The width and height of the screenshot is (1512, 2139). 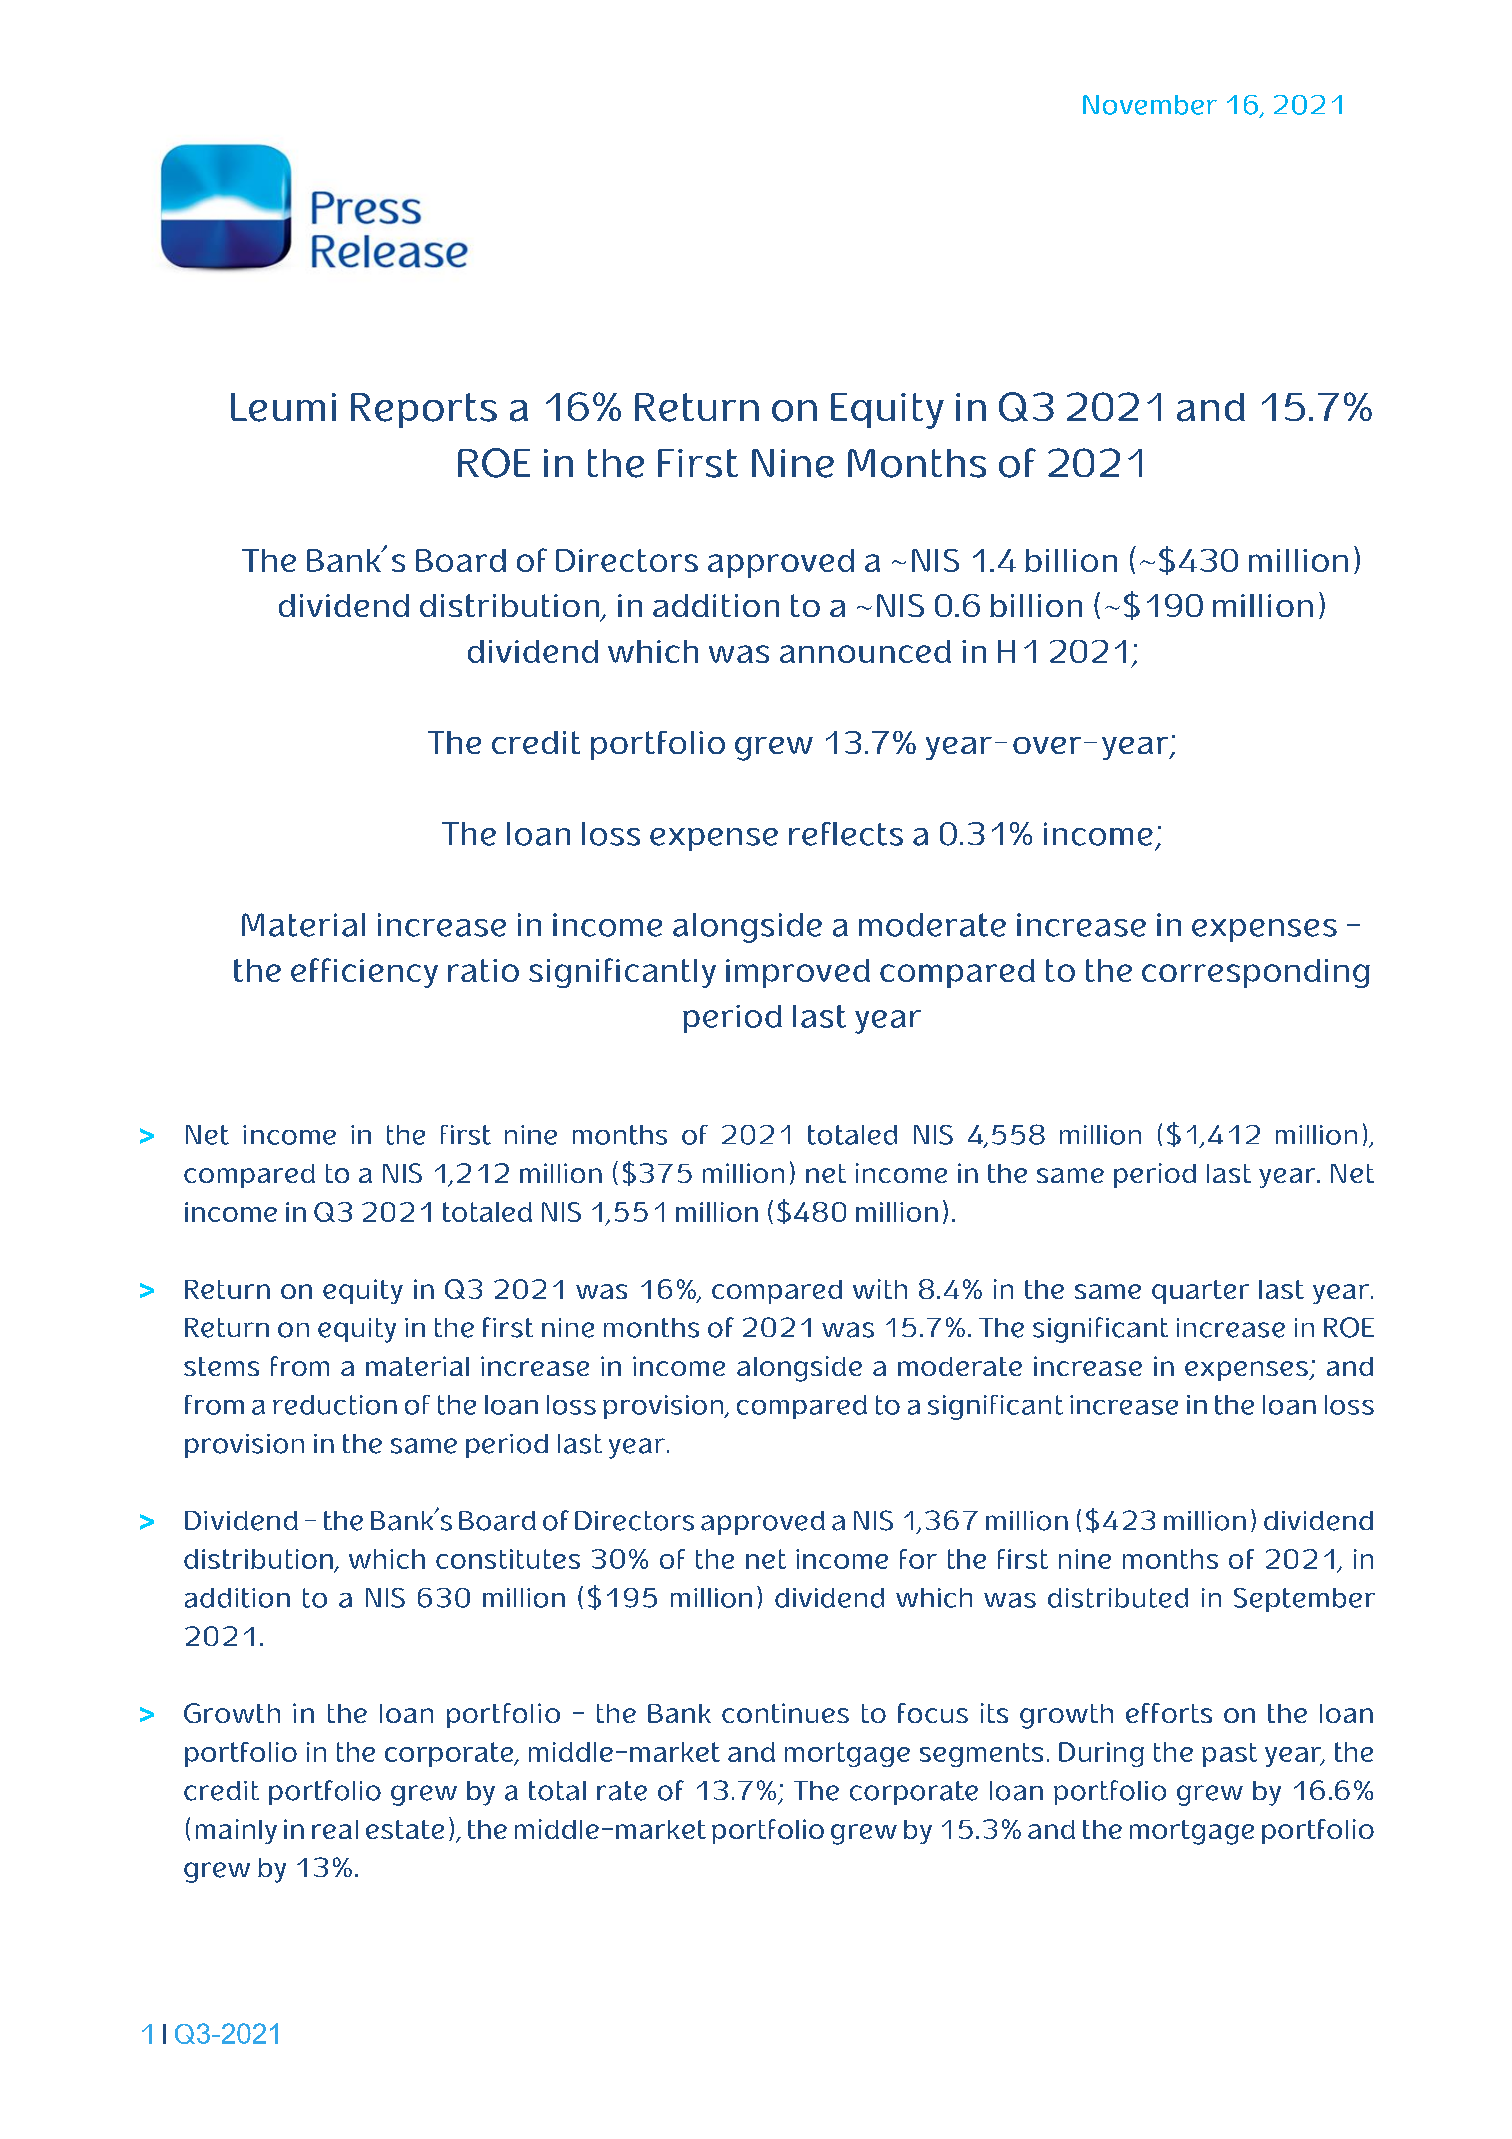 I want to click on efficiency, so click(x=364, y=973).
